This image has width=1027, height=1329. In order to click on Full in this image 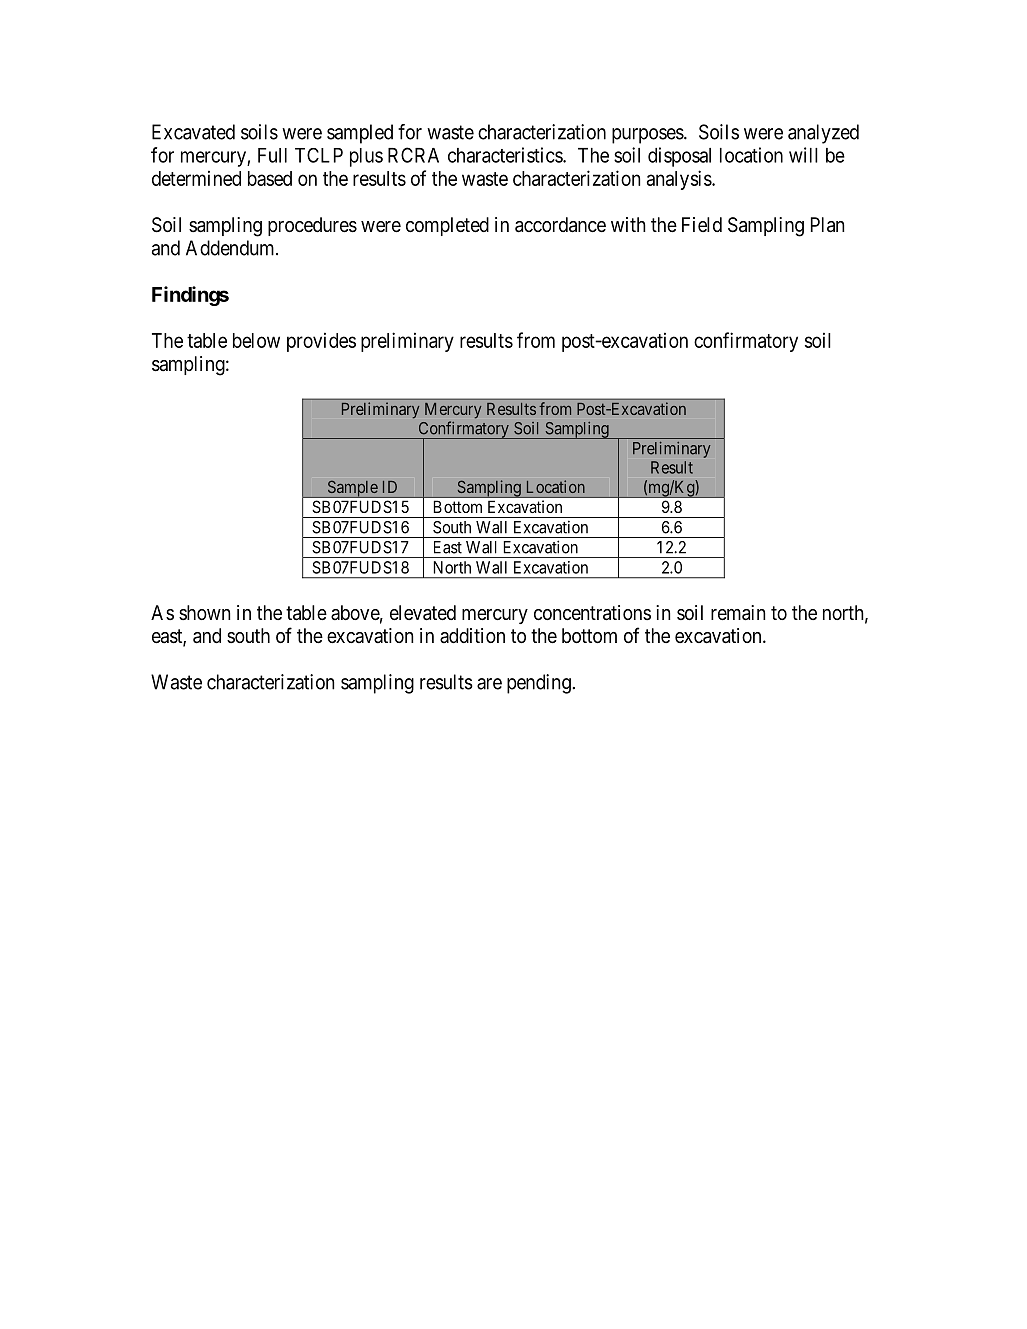, I will do `click(272, 155)`.
